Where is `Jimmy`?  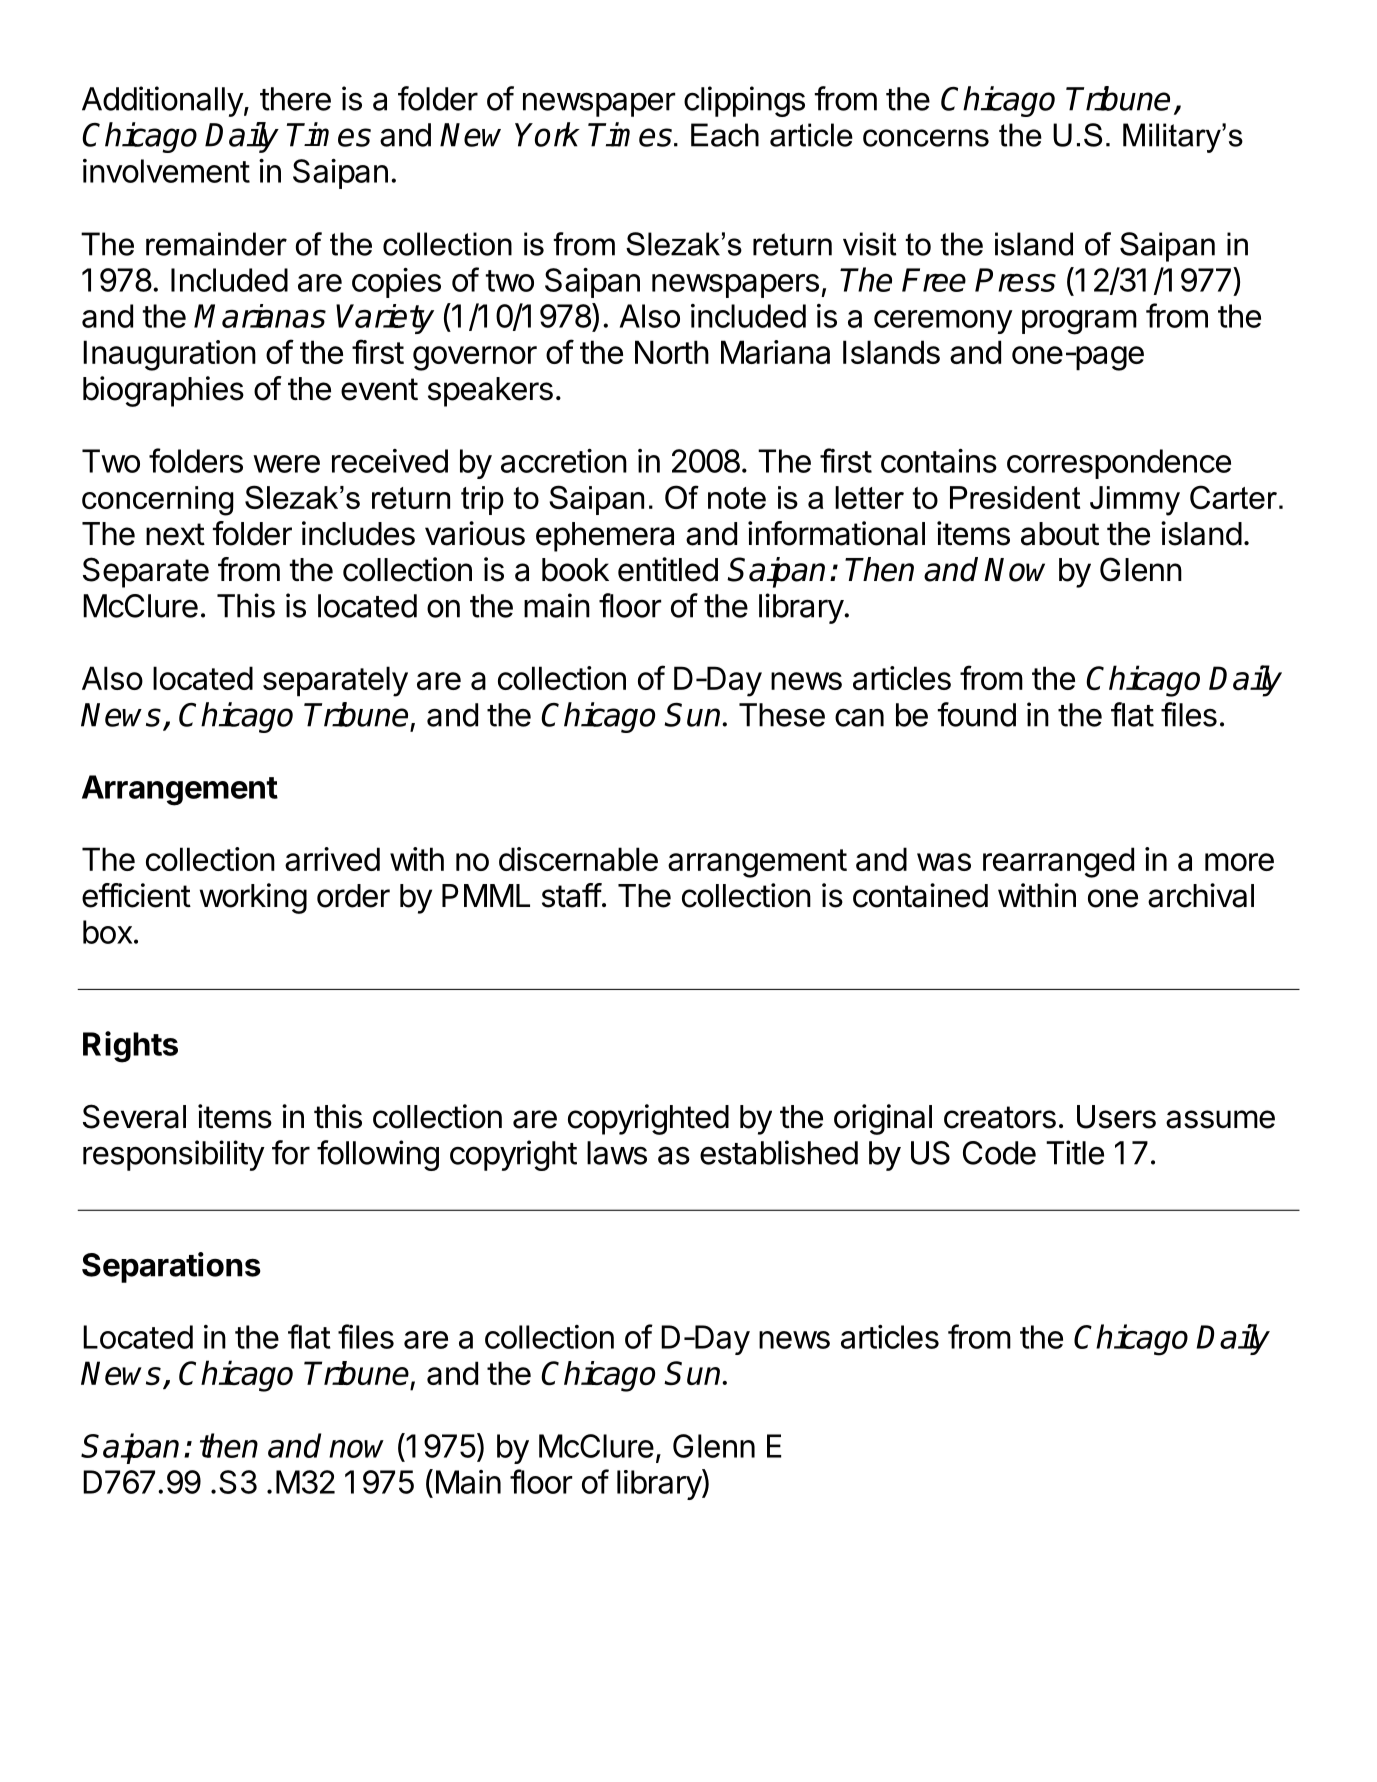 Jimmy is located at coordinates (1135, 501).
